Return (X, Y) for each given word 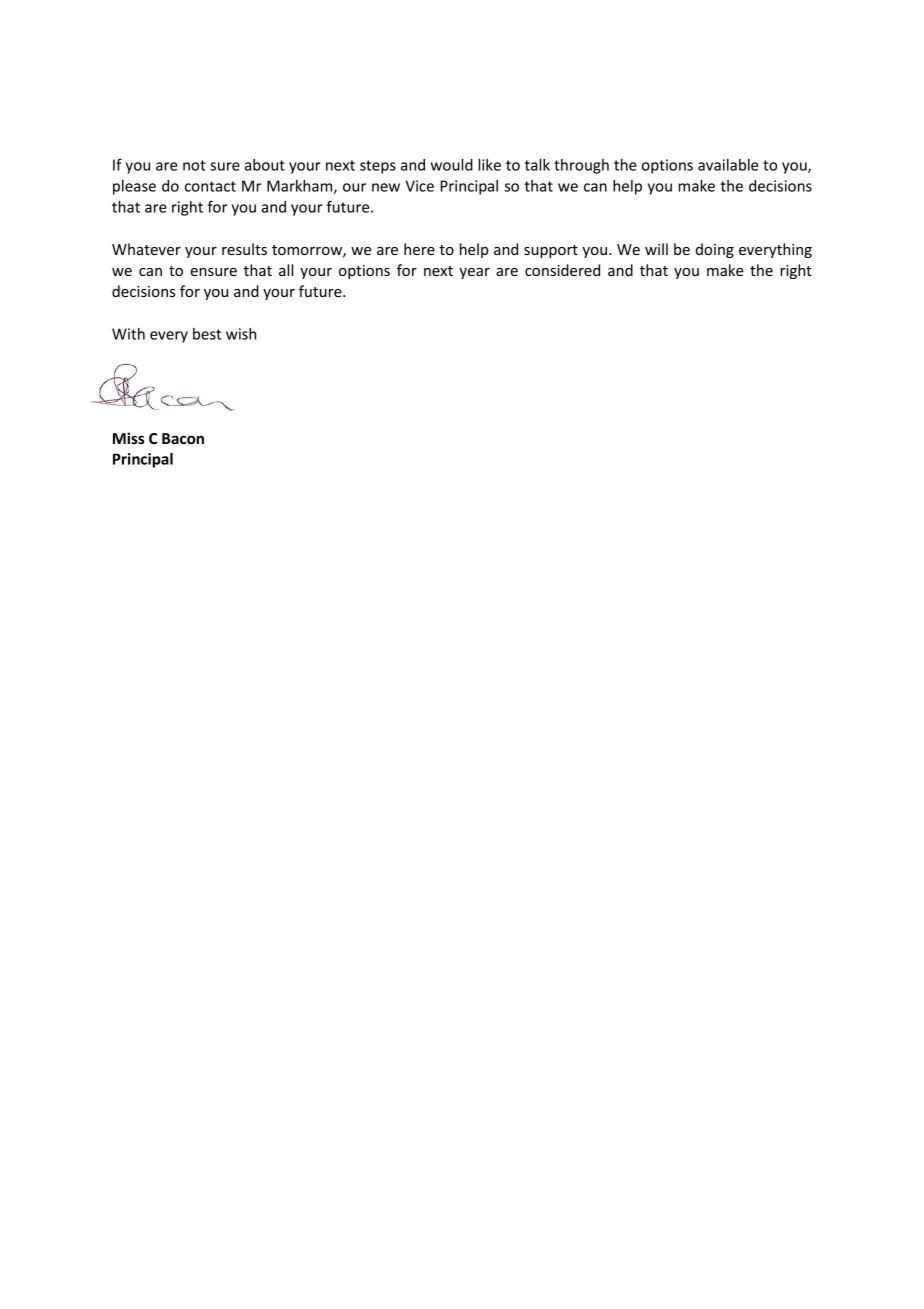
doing (715, 250)
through (581, 166)
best (207, 334)
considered (562, 270)
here (419, 249)
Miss (128, 438)
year (474, 273)
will (656, 249)
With (128, 334)
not (194, 165)
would (452, 165)
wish (241, 334)
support (551, 251)
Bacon (183, 438)
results (244, 249)
